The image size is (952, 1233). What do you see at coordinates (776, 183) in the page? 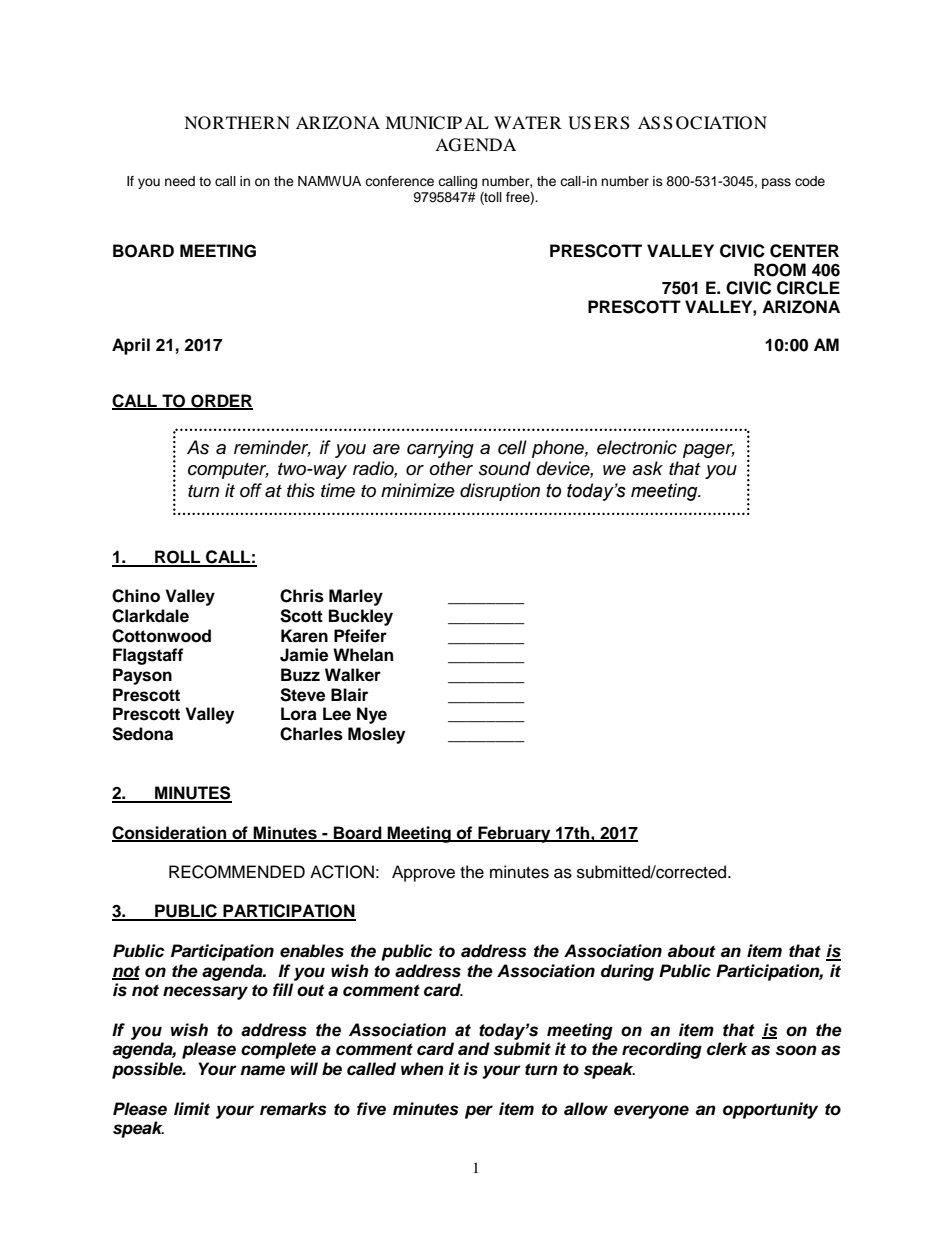
I see `pass` at bounding box center [776, 183].
